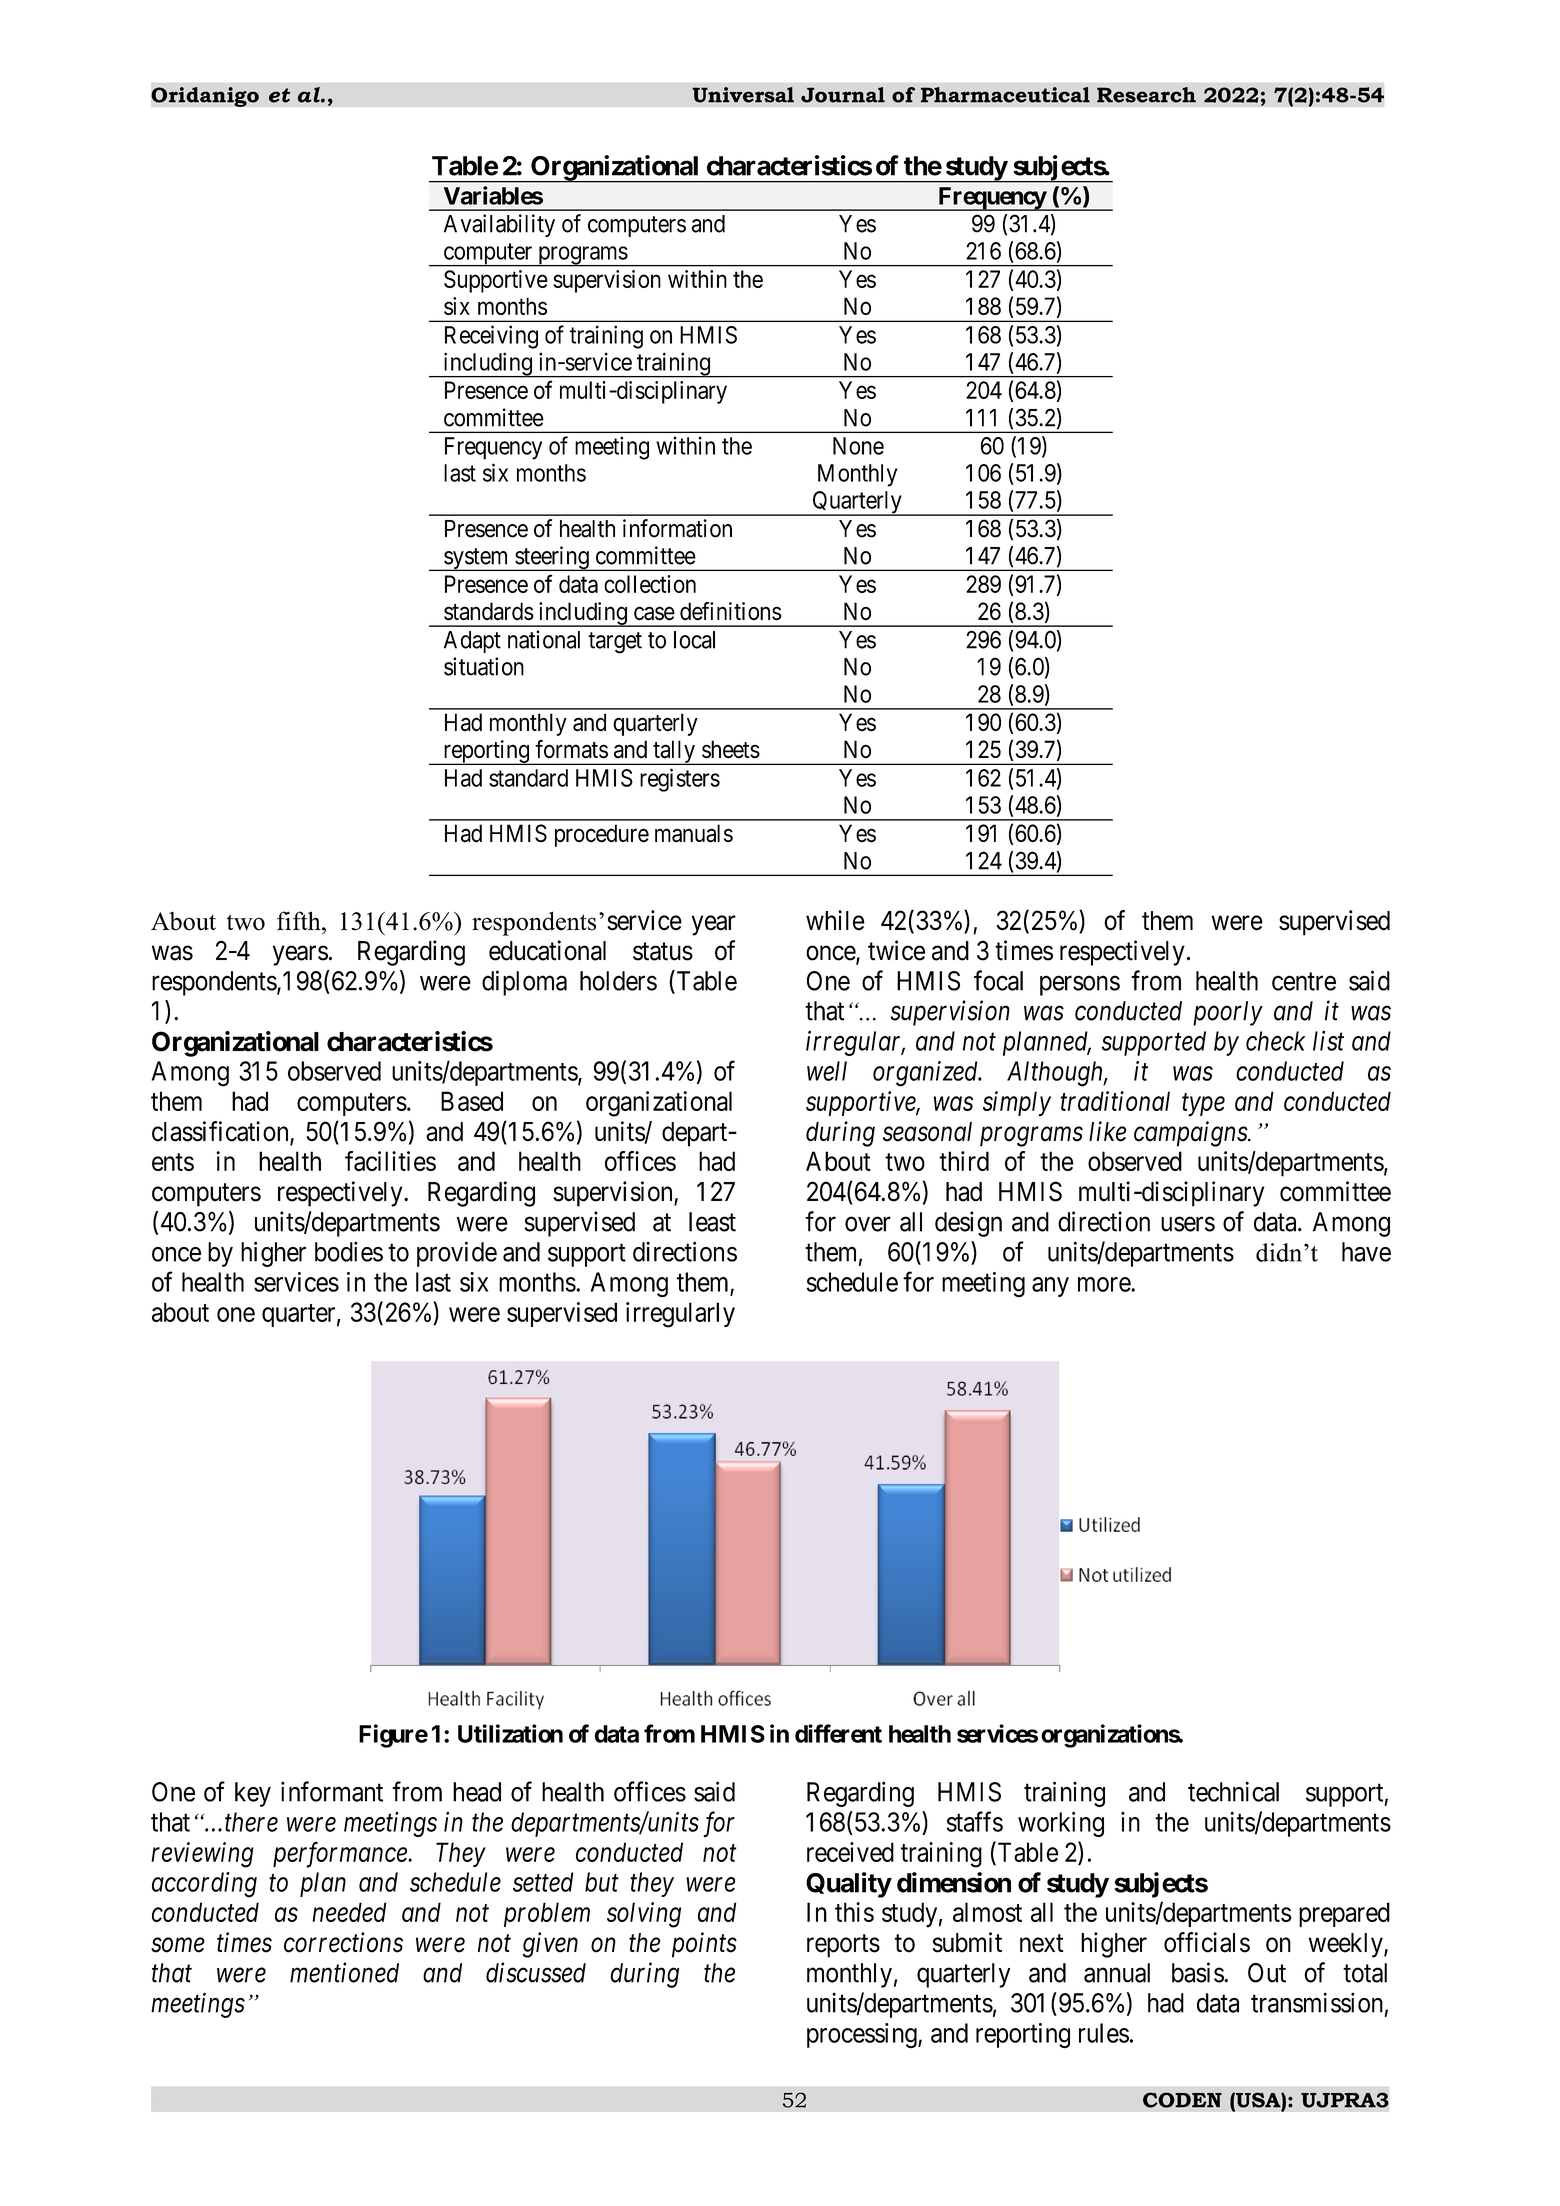 Image resolution: width=1560 pixels, height=2206 pixels. What do you see at coordinates (300, 920) in the page?
I see `fifth` at bounding box center [300, 920].
